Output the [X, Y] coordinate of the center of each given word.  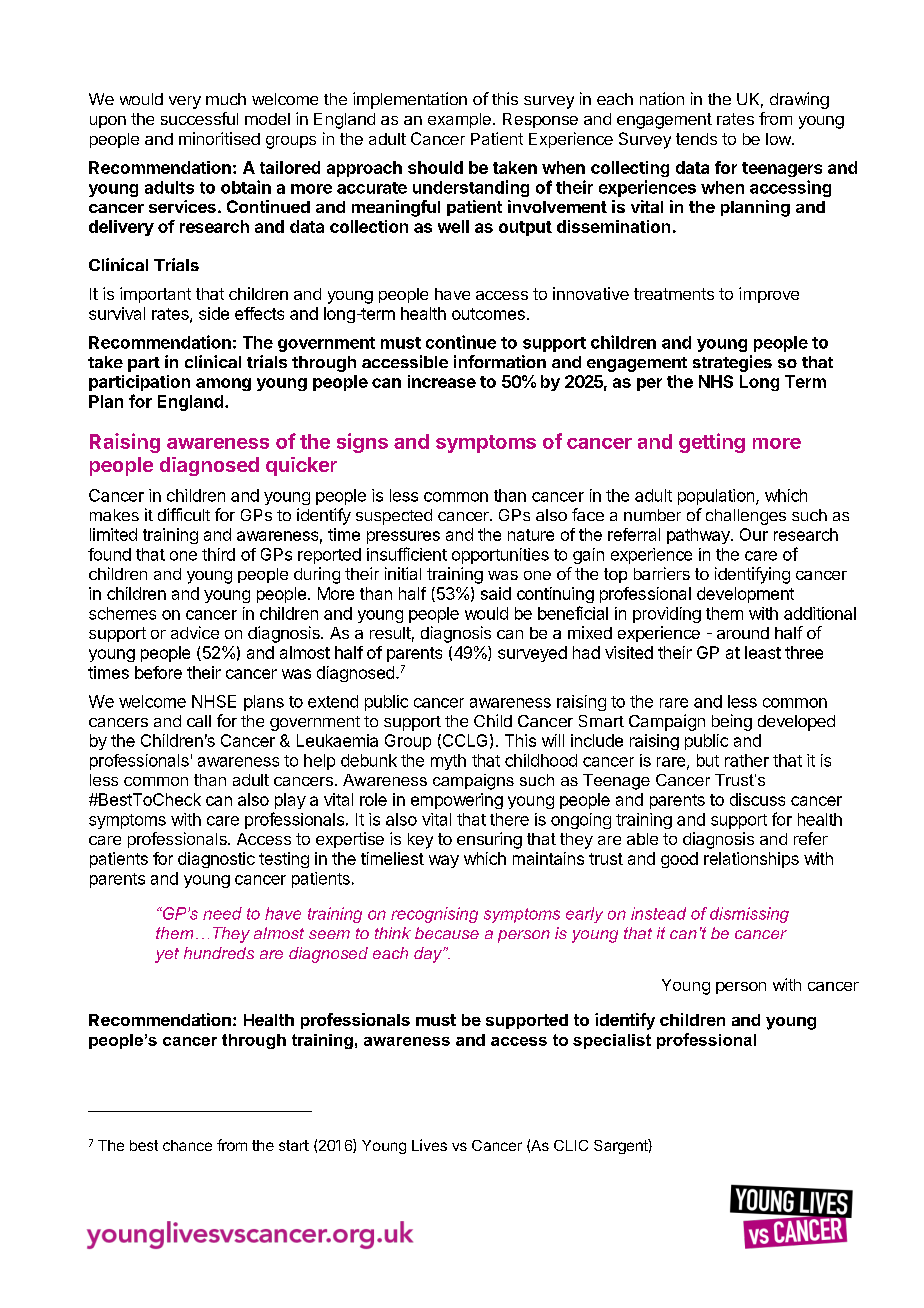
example [459, 120]
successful [199, 118]
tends [696, 139]
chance [187, 1145]
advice [195, 632]
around [743, 633]
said [496, 593]
